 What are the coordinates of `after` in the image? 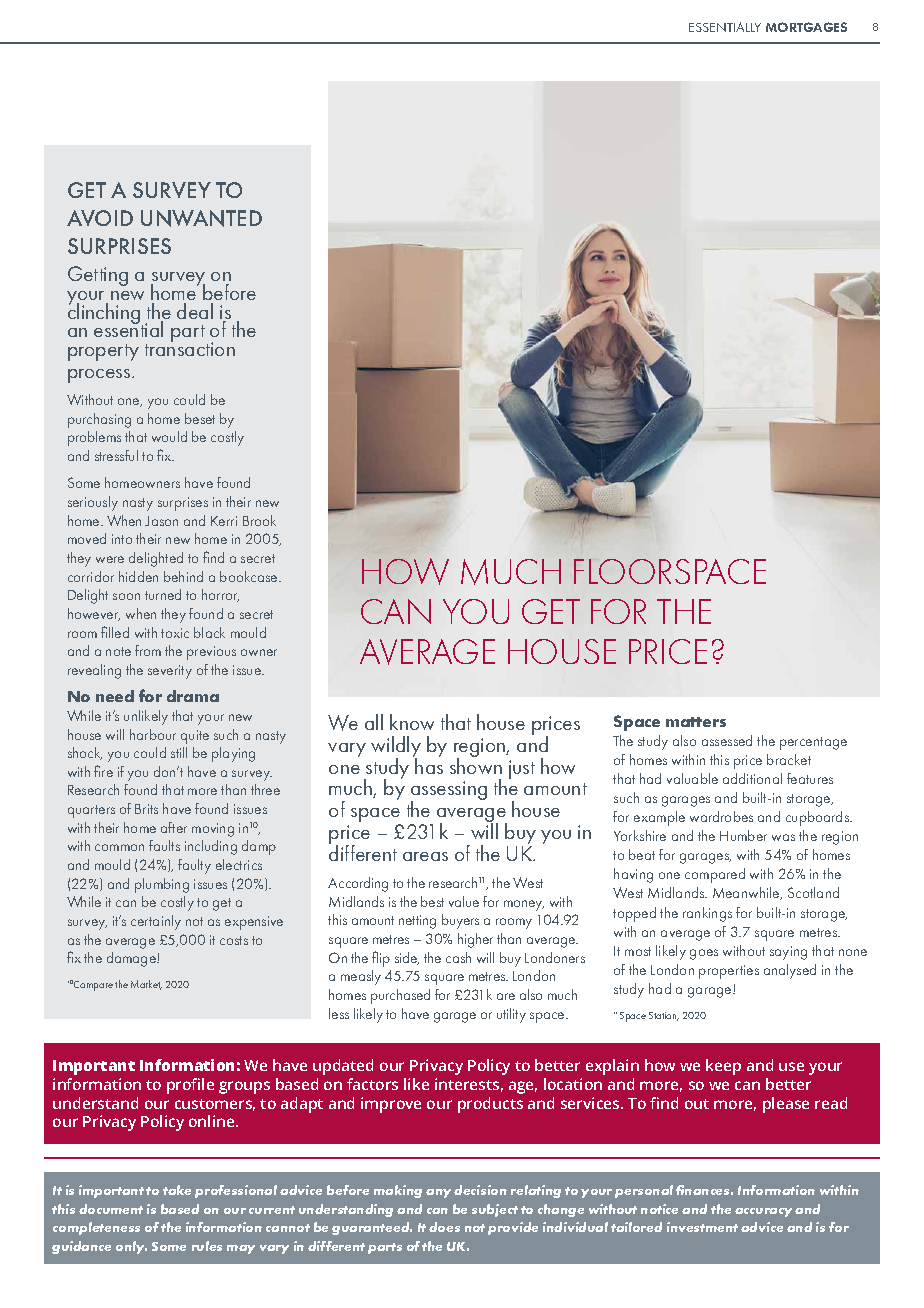 It's located at (174, 827).
